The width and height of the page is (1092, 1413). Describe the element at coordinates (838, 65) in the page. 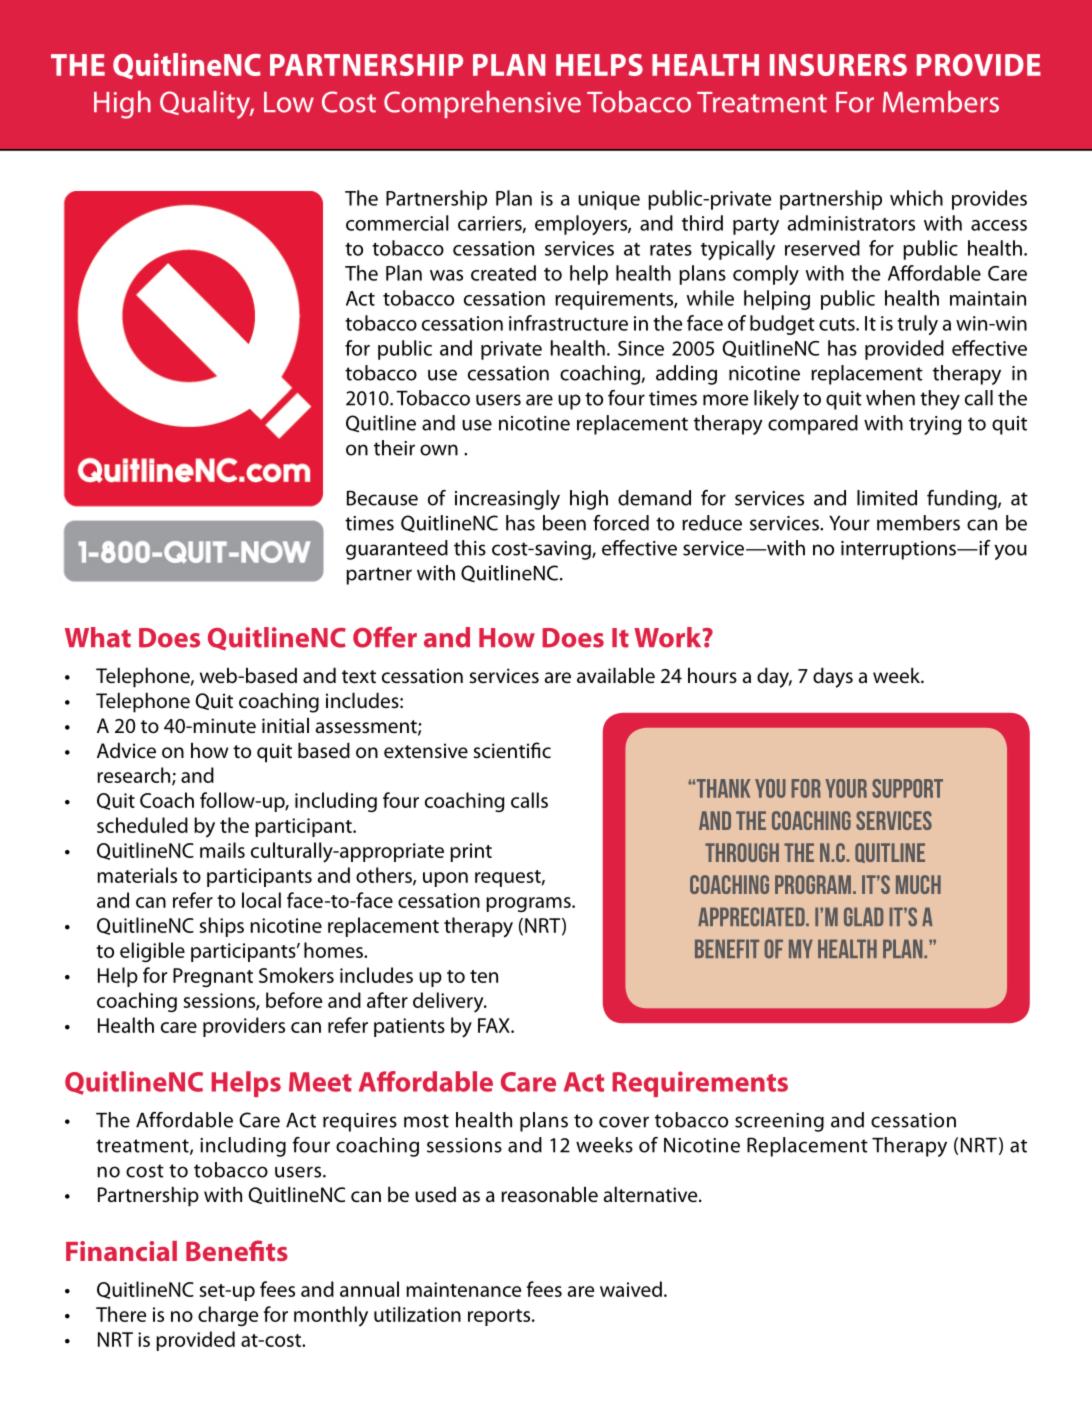

I see `INSURERS` at that location.
